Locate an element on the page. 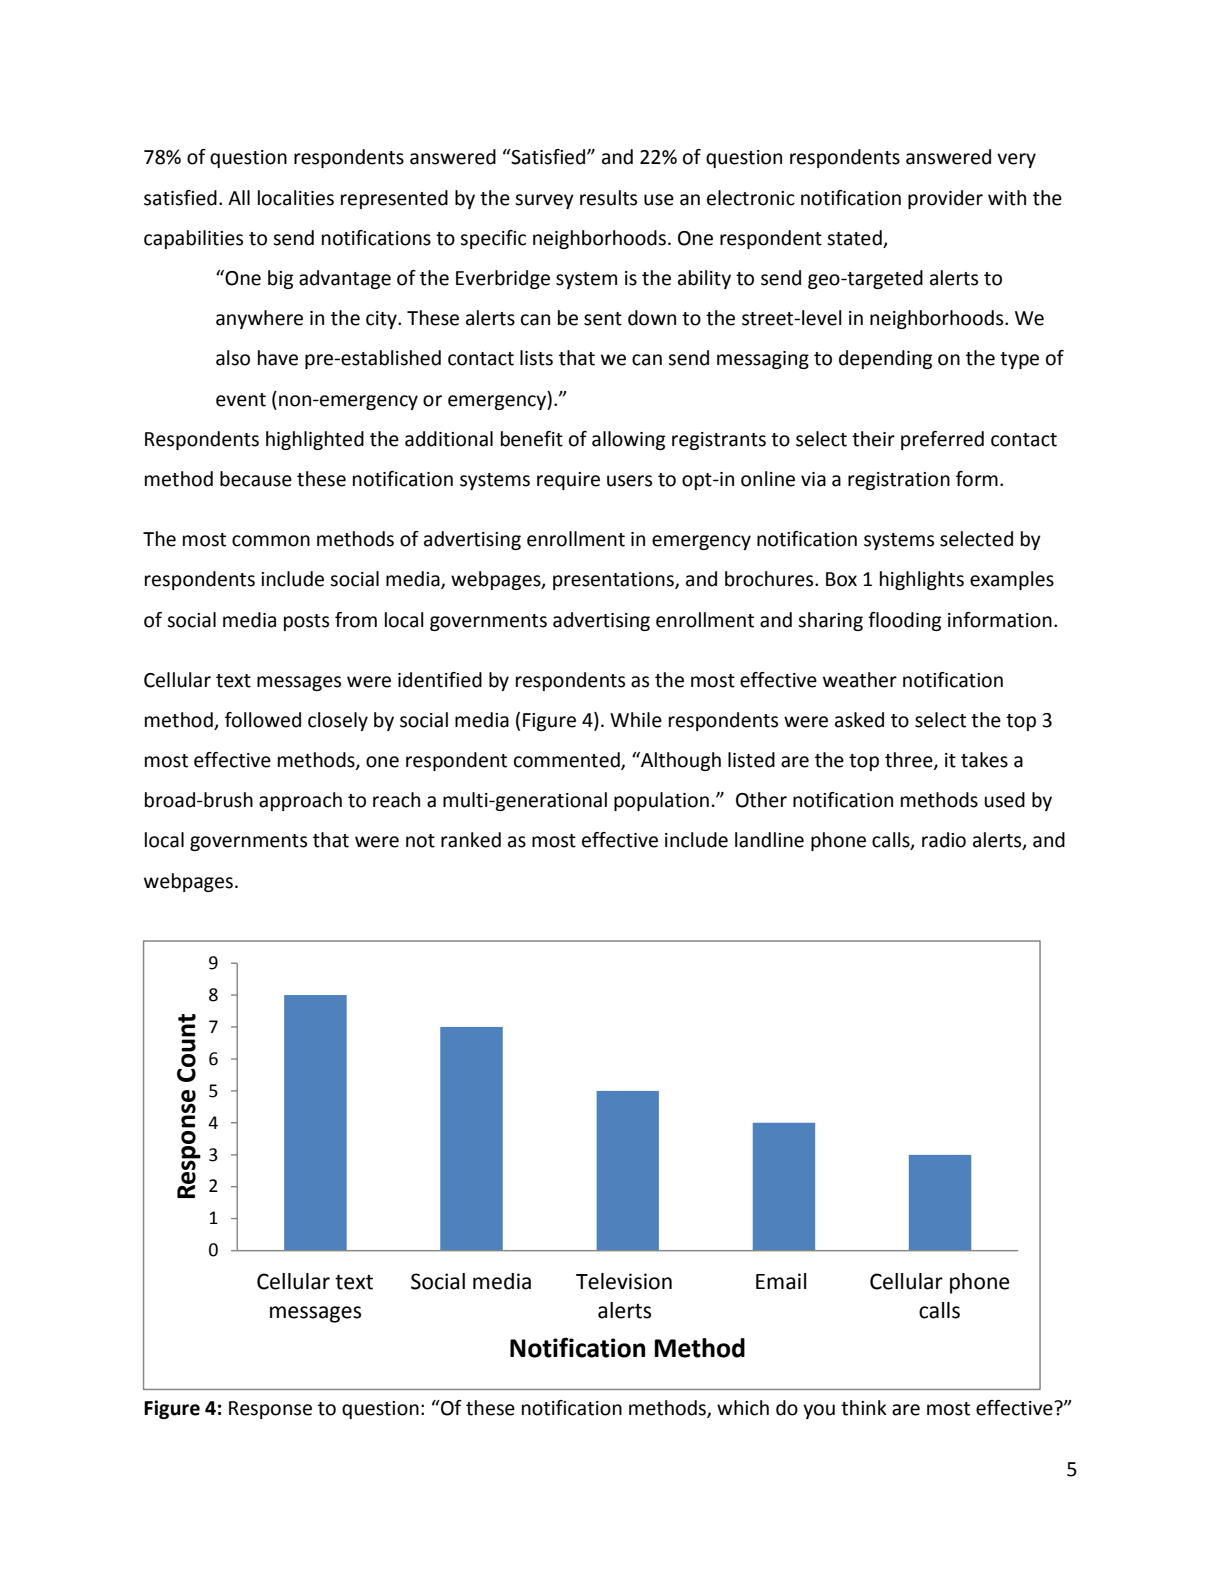 This document has height=1581, width=1221. approach is located at coordinates (300, 801).
